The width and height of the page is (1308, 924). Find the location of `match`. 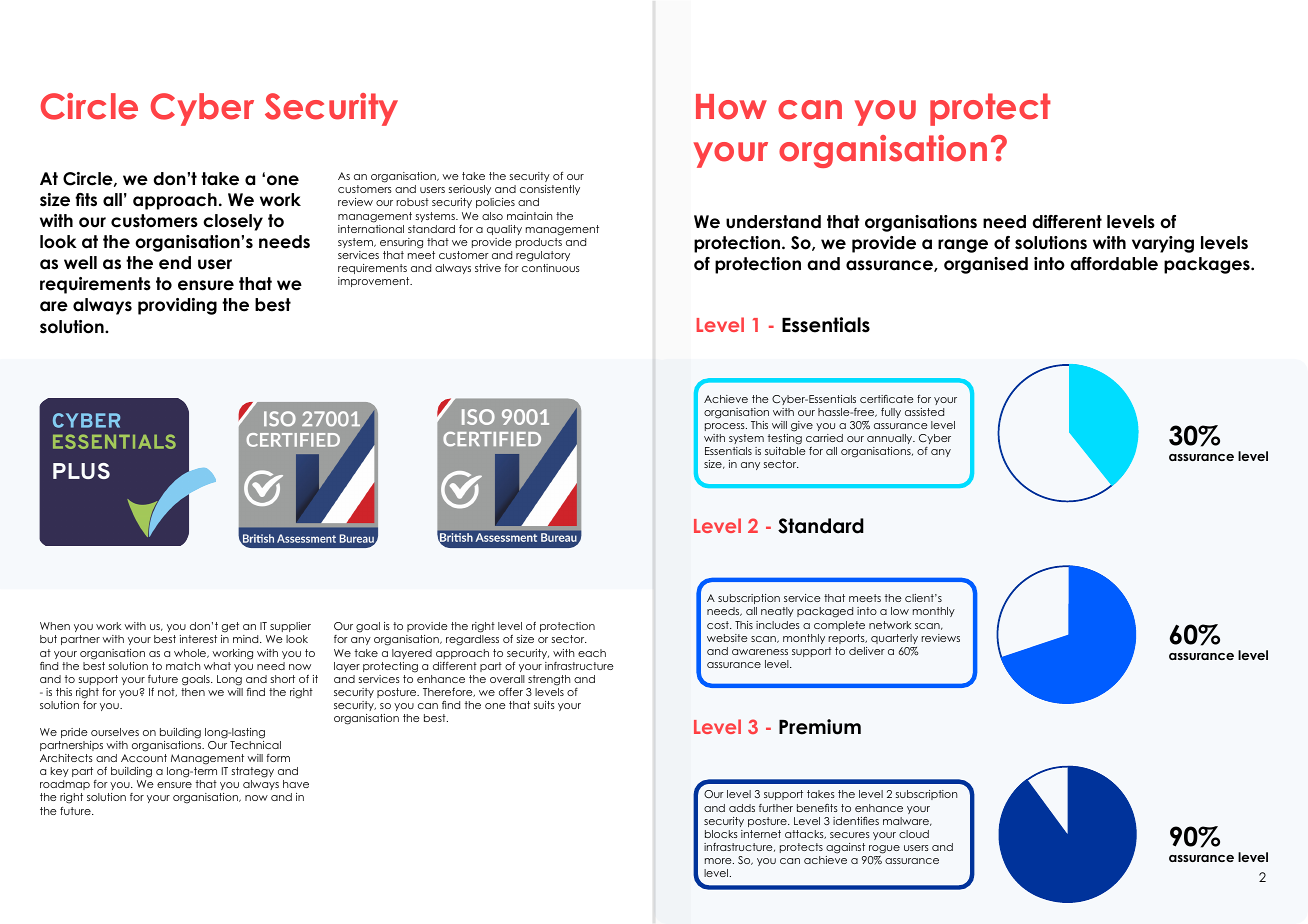

match is located at coordinates (183, 666).
